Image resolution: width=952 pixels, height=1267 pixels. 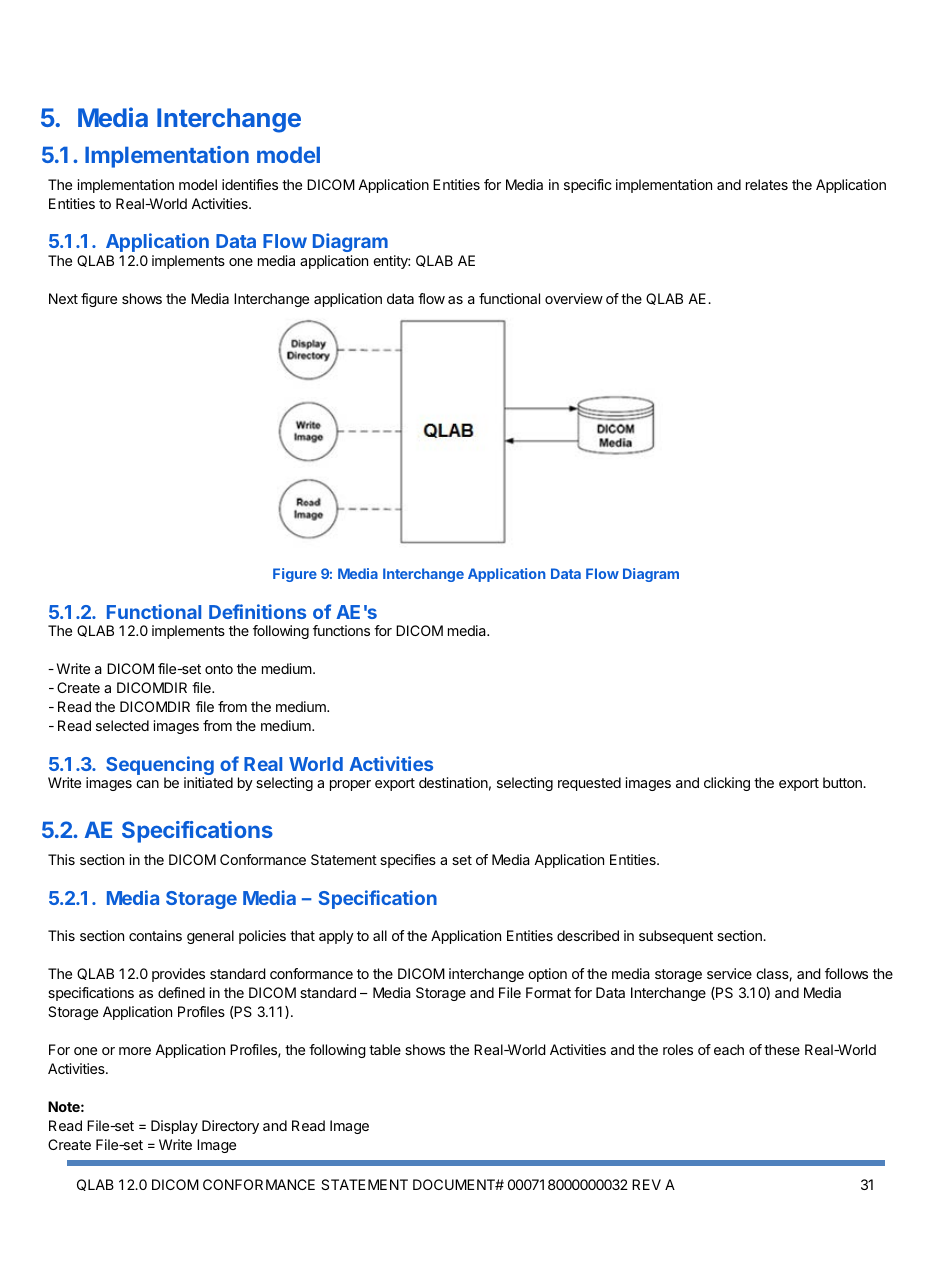 I want to click on overview, so click(x=574, y=298).
